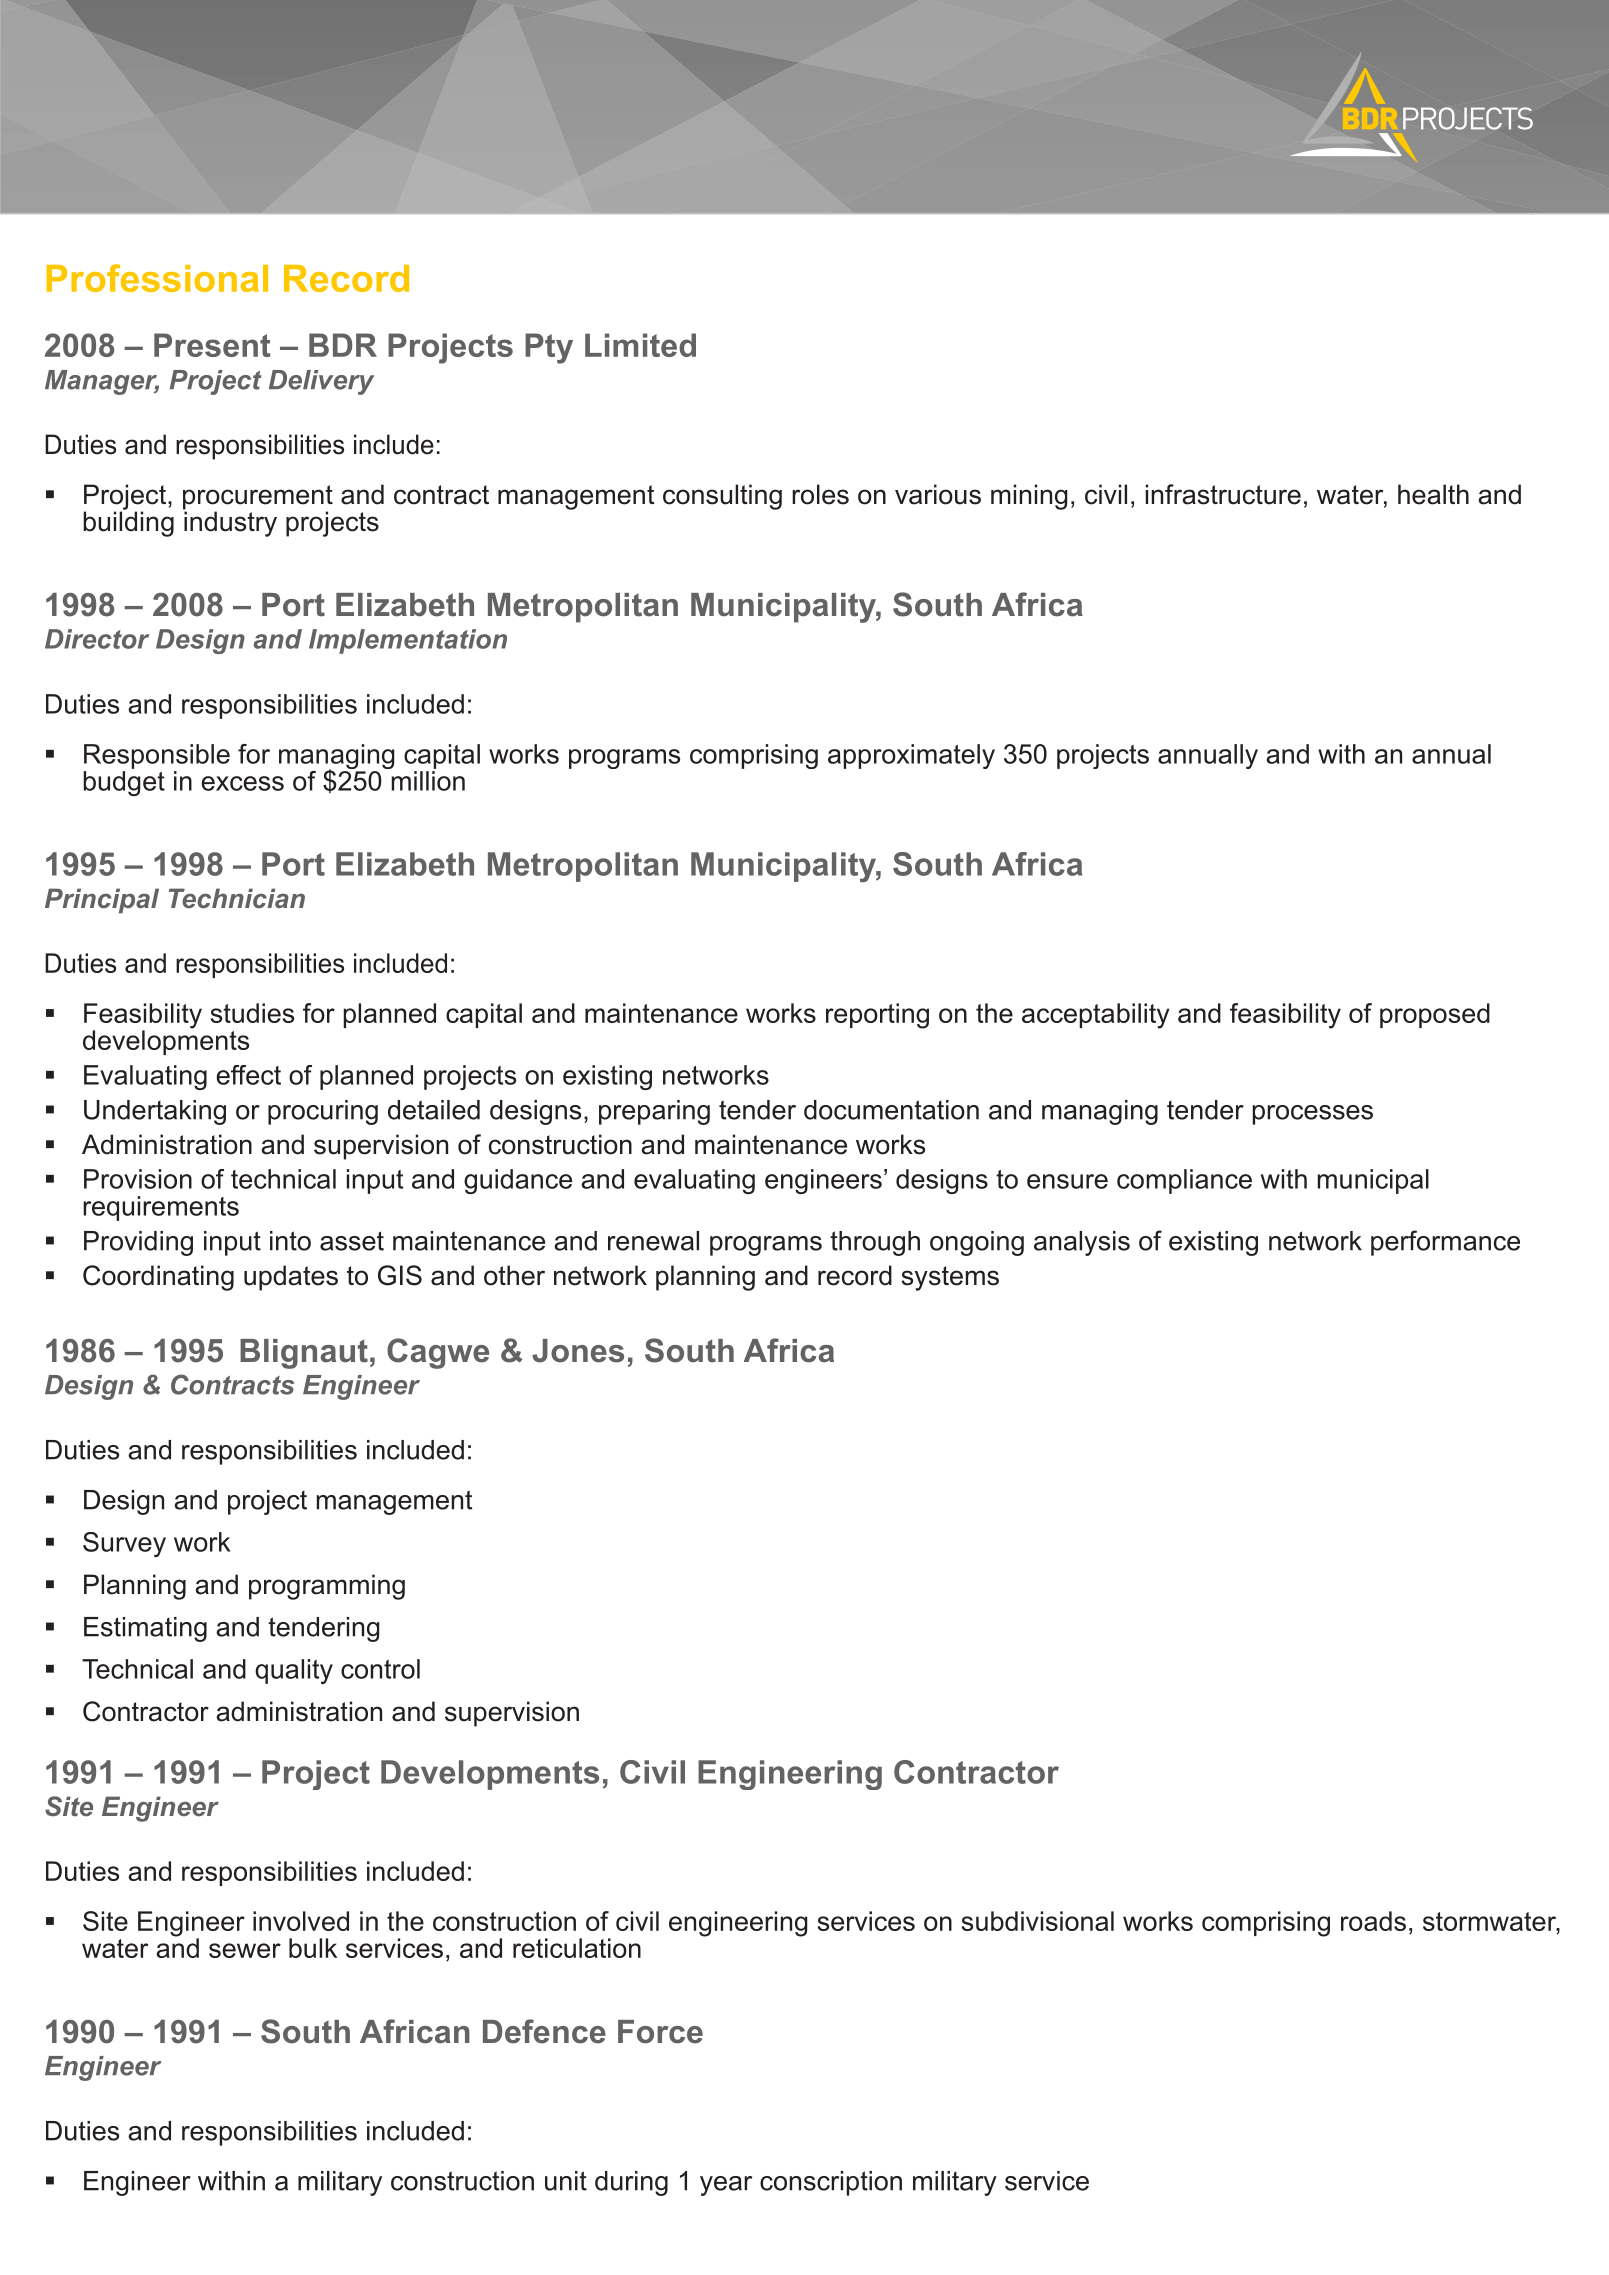 This page has height=2275, width=1609. I want to click on compliance, so click(1184, 1181).
